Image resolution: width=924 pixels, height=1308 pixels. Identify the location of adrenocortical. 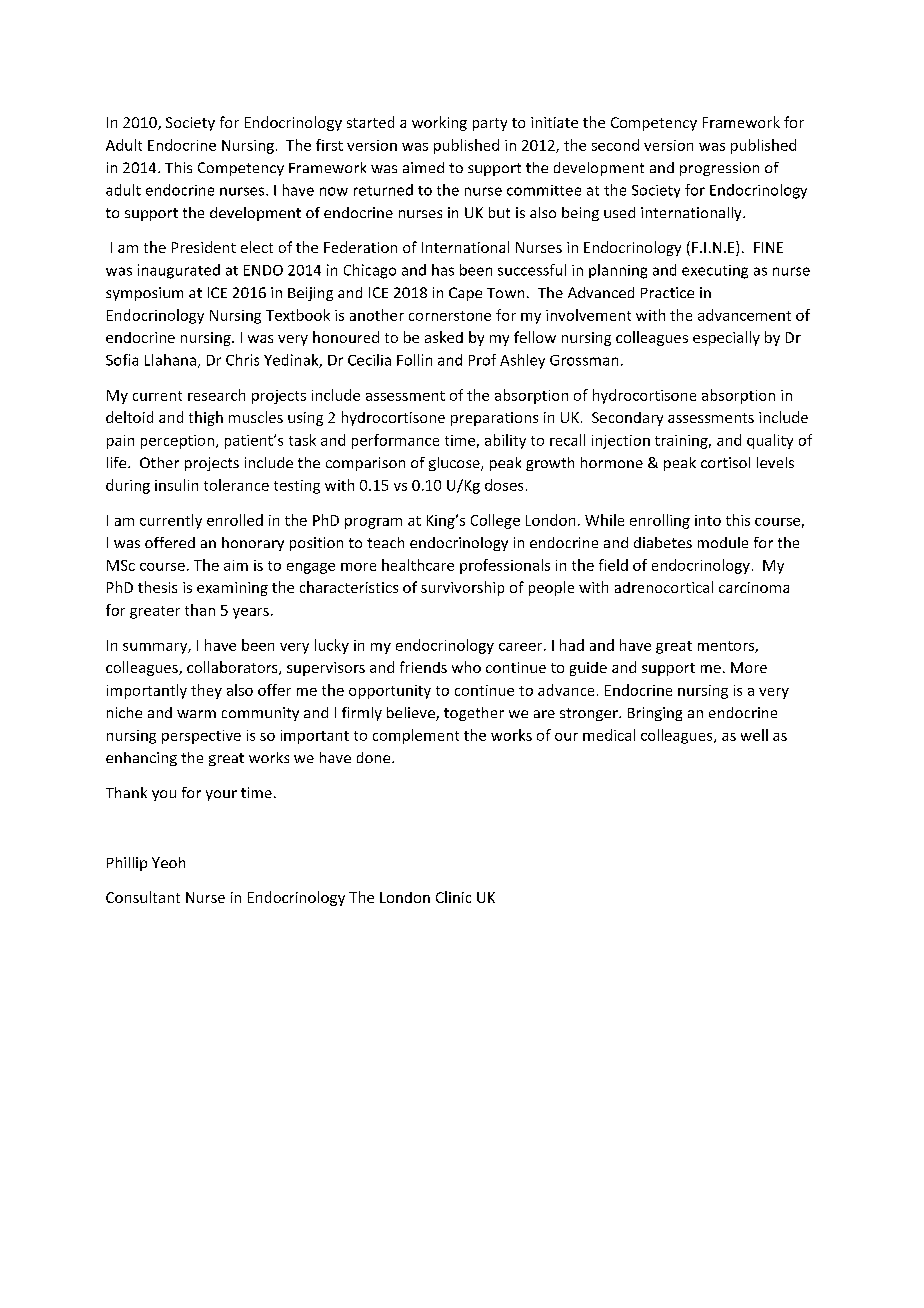
(664, 587).
